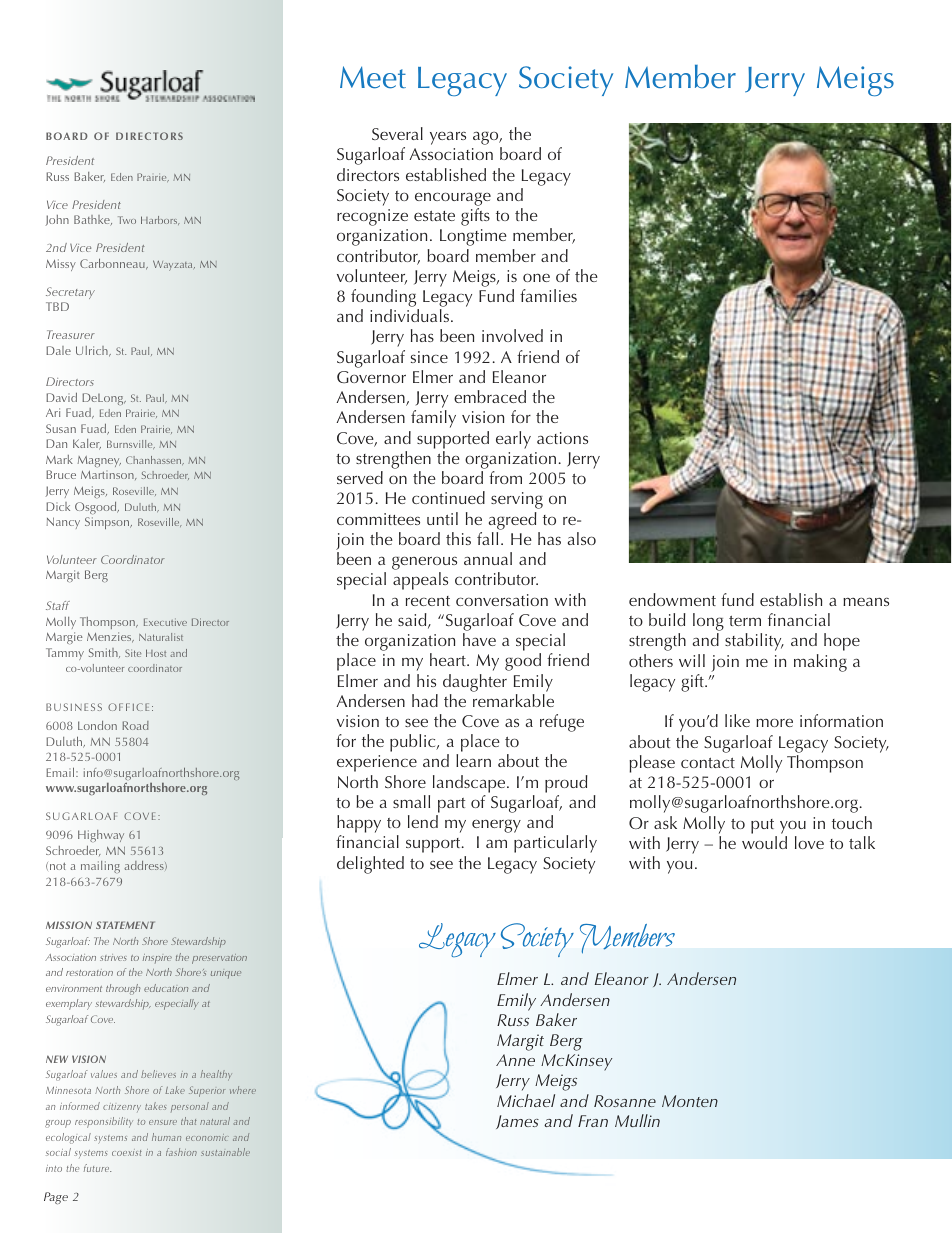  What do you see at coordinates (517, 1122) in the document?
I see `James` at bounding box center [517, 1122].
